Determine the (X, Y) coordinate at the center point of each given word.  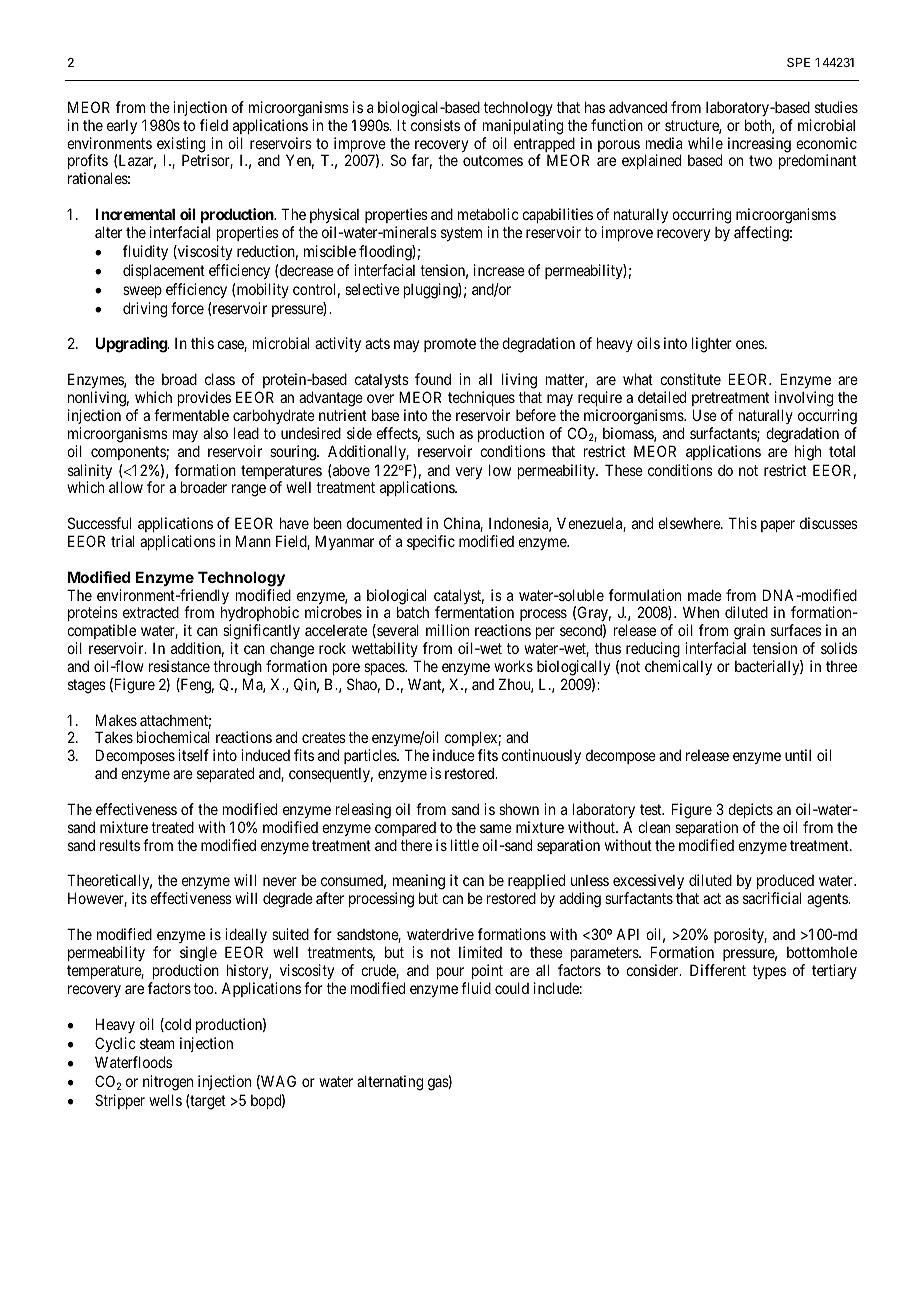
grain (749, 633)
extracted (151, 612)
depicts (750, 810)
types (769, 972)
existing (182, 146)
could (512, 988)
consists (435, 125)
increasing (759, 145)
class (220, 379)
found (433, 379)
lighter (712, 345)
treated (172, 827)
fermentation (474, 612)
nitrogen (168, 1083)
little (465, 845)
